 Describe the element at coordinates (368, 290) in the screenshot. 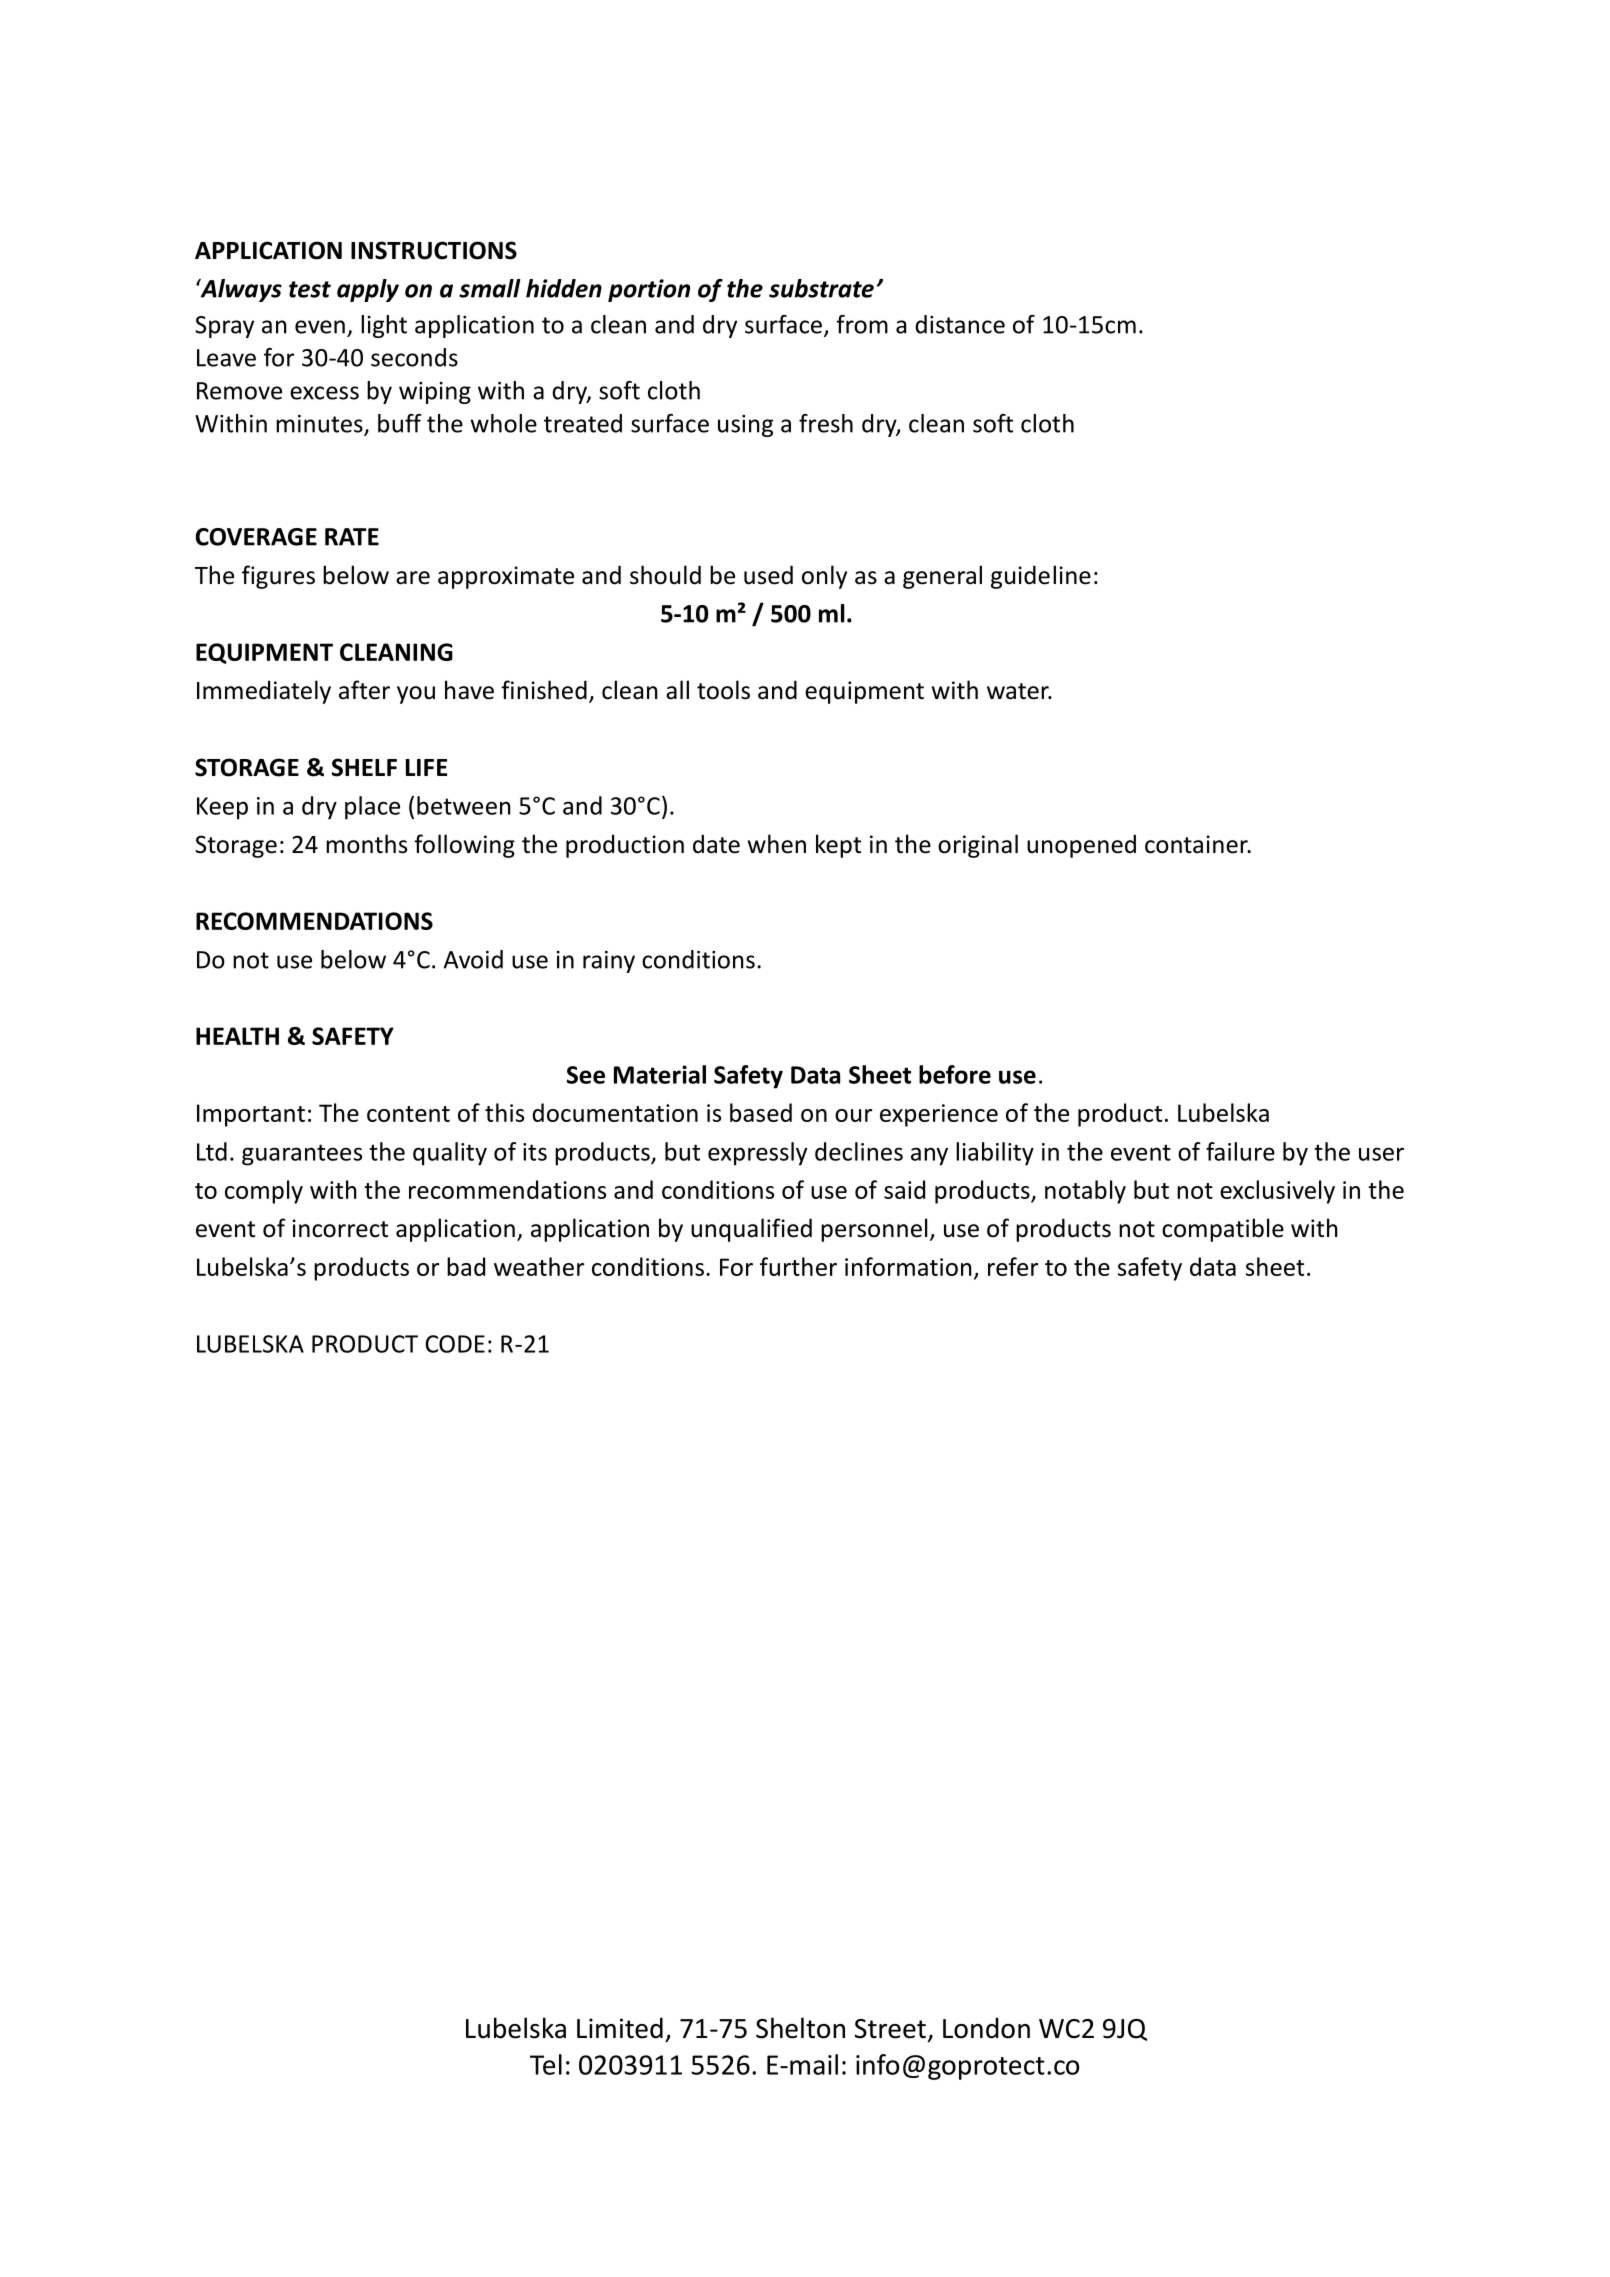

I see `apply` at that location.
